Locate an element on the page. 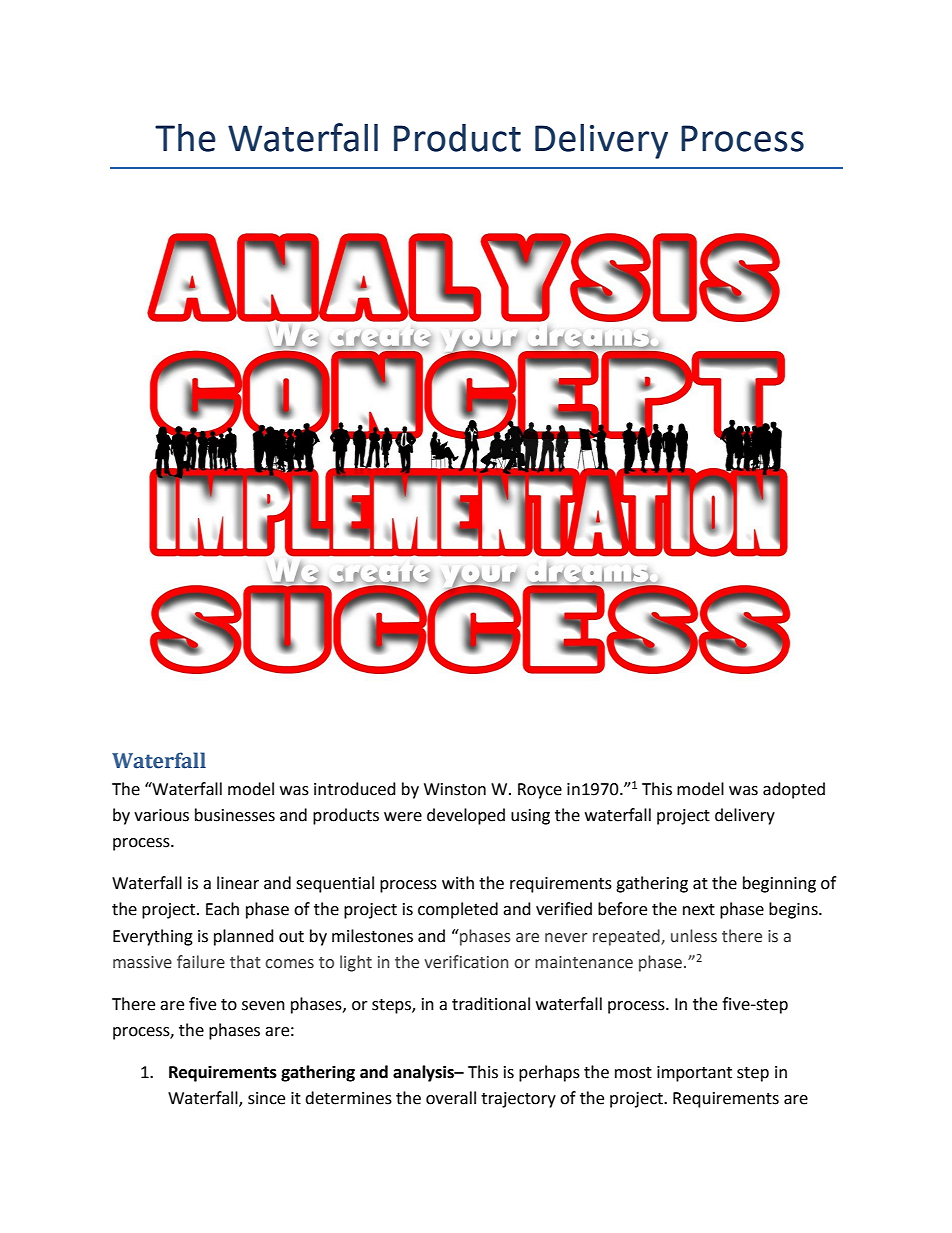  since is located at coordinates (266, 1098).
